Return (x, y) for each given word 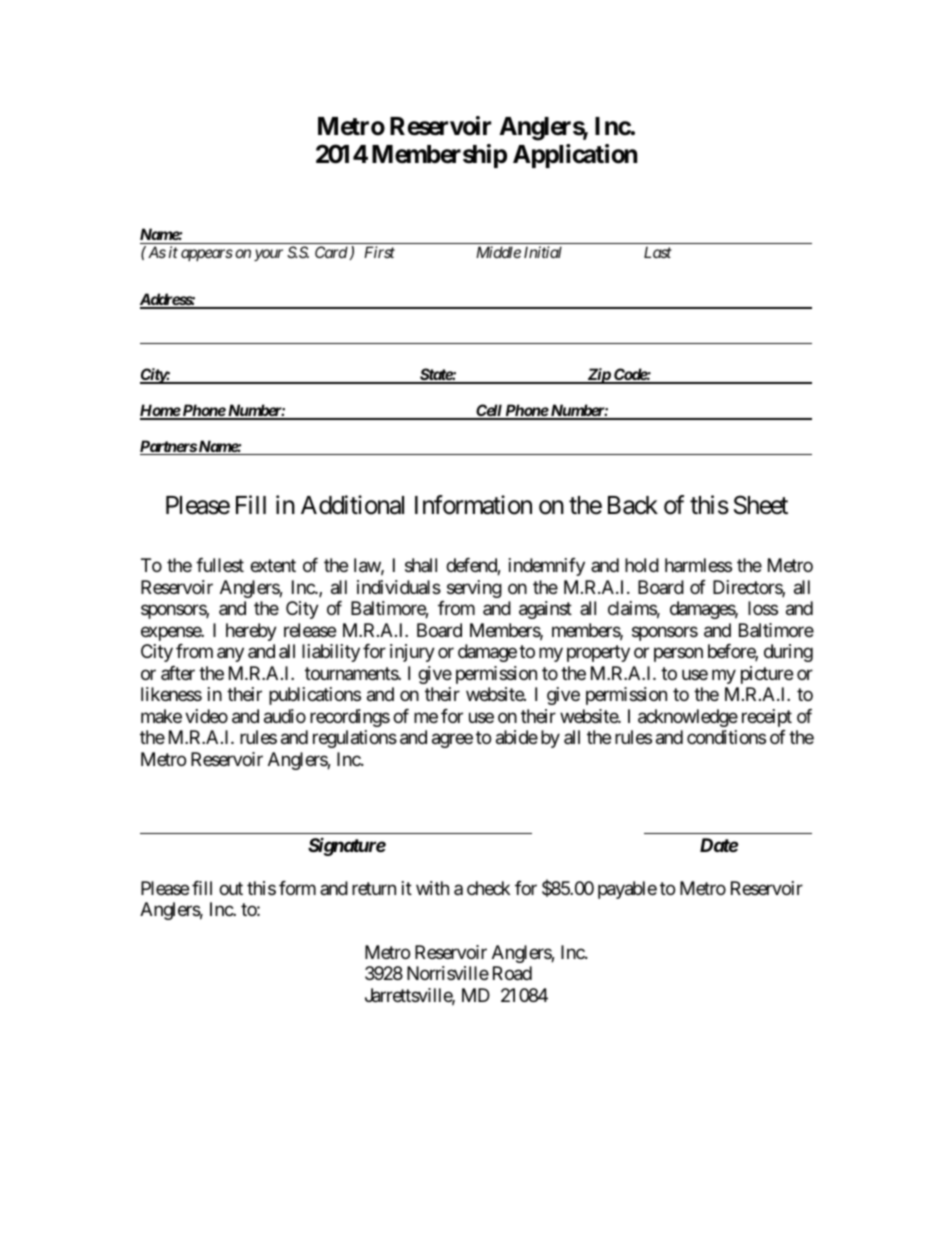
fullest (220, 565)
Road (512, 973)
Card (331, 252)
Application (575, 156)
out (231, 888)
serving (474, 589)
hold (642, 565)
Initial (543, 252)
